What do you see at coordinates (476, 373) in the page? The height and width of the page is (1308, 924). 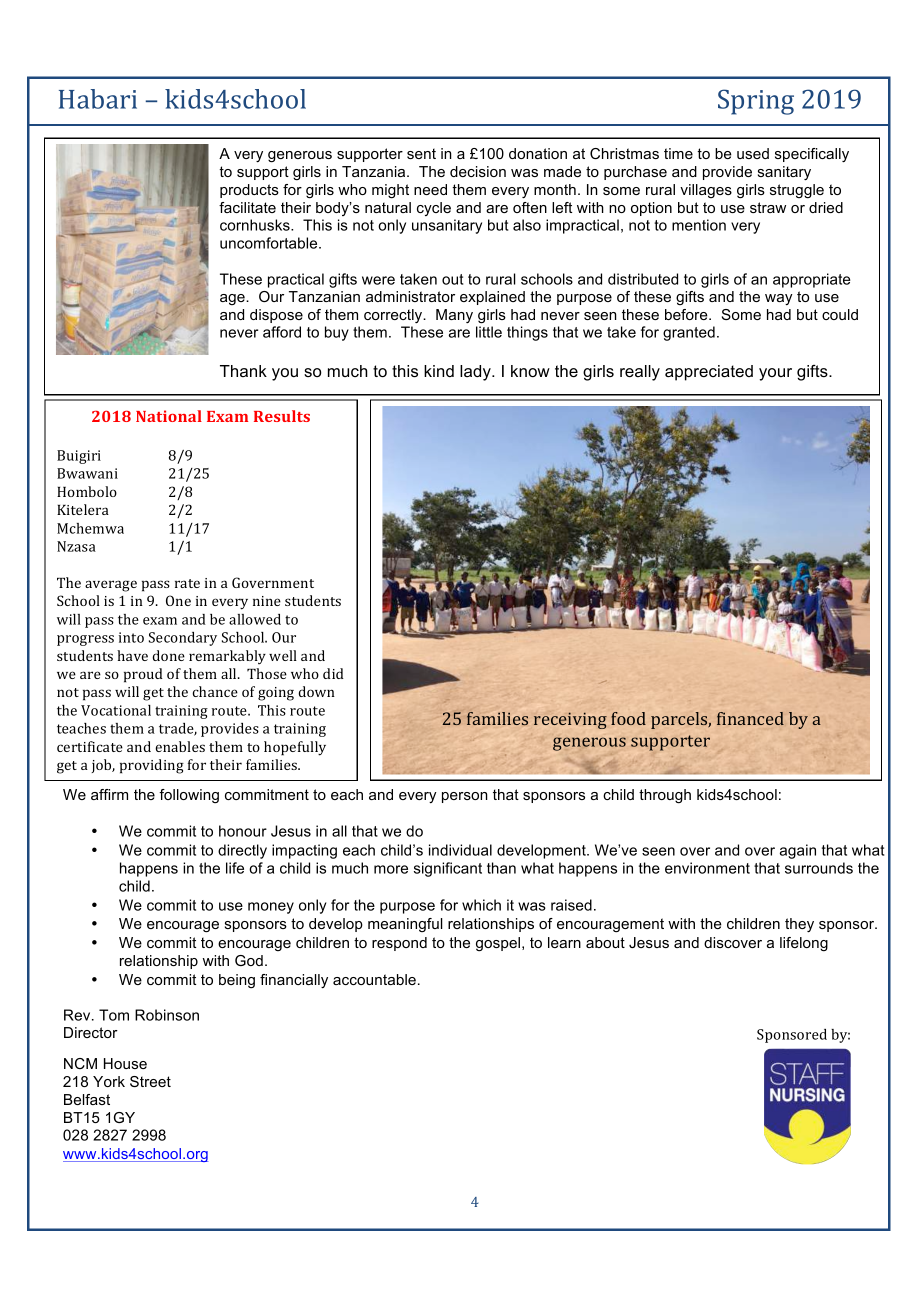 I see `lady` at bounding box center [476, 373].
